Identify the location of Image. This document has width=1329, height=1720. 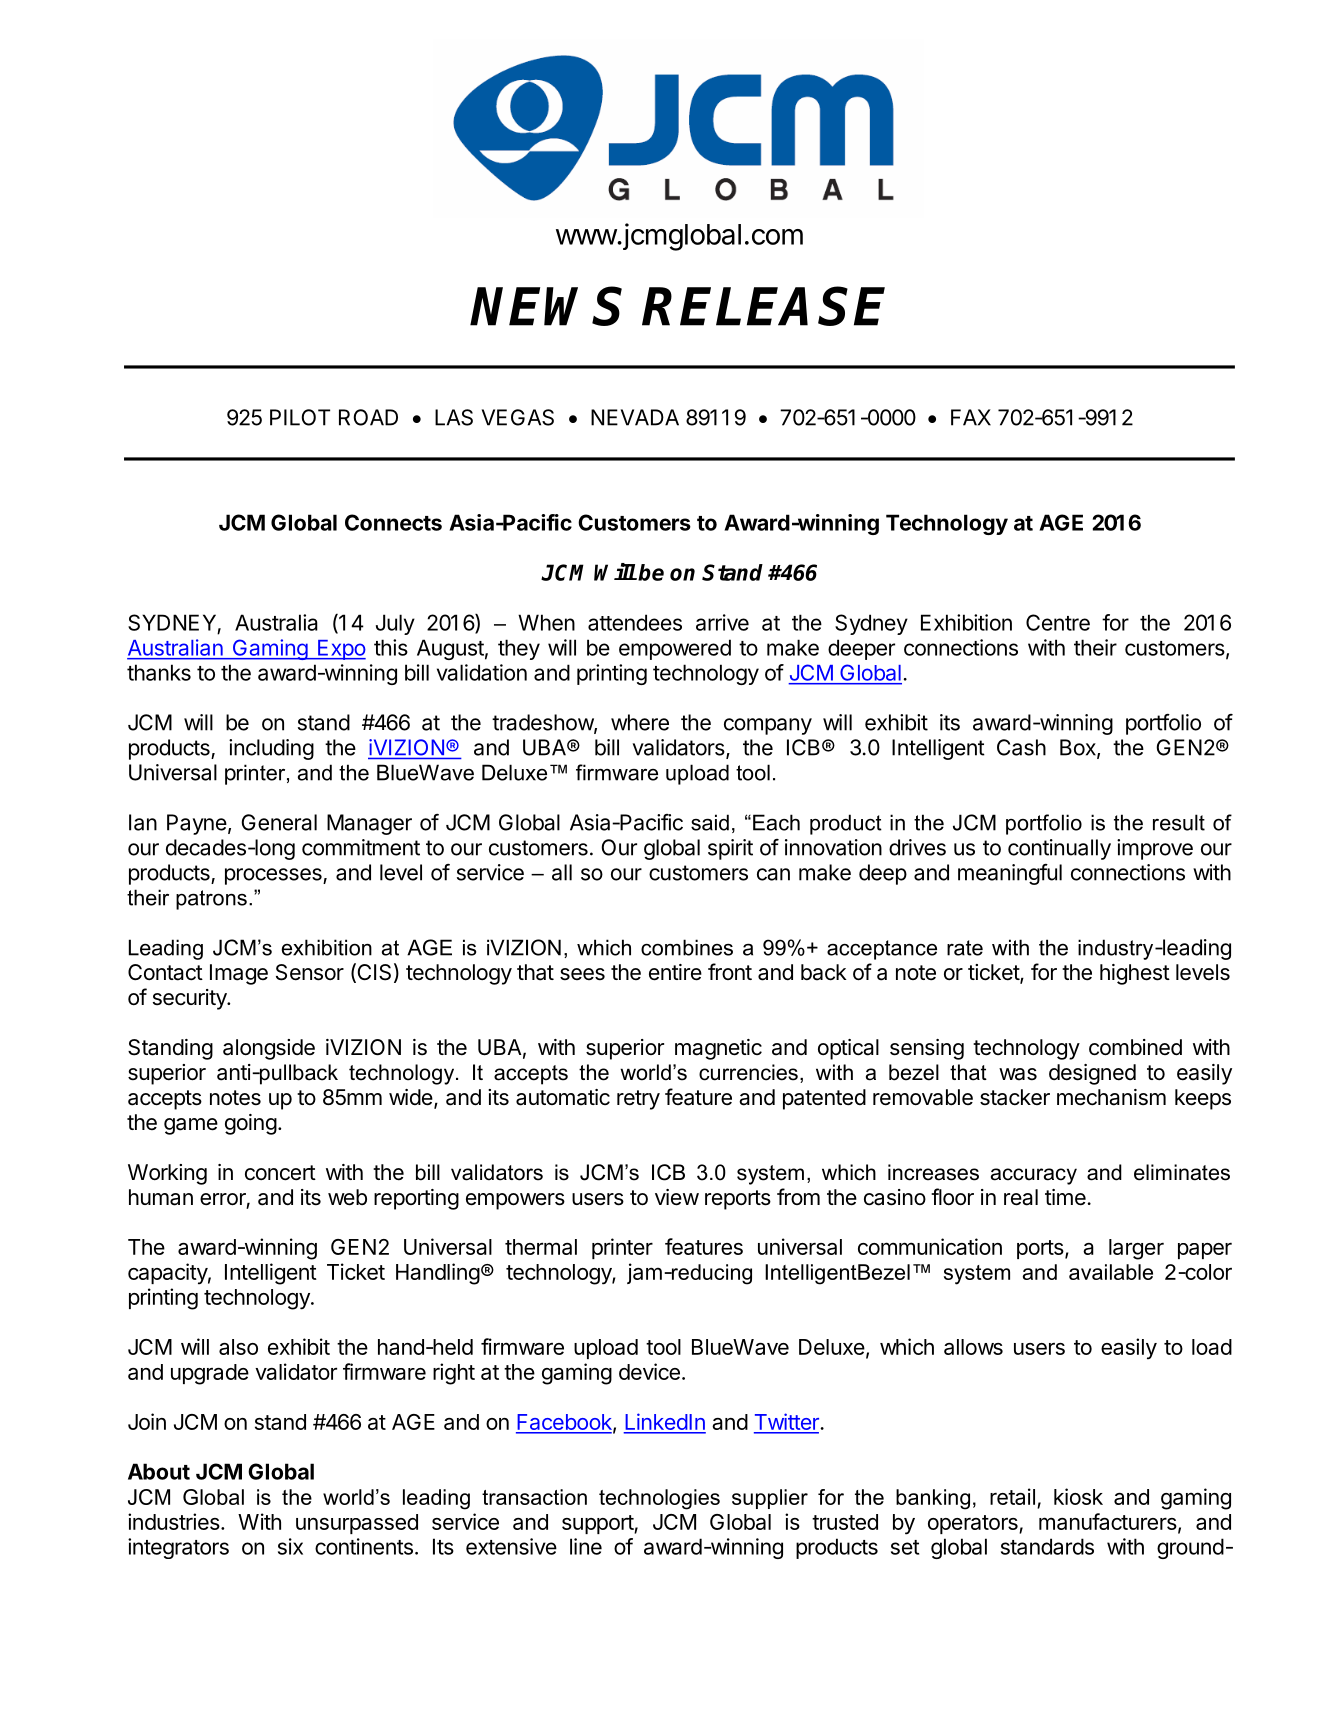
(239, 974).
